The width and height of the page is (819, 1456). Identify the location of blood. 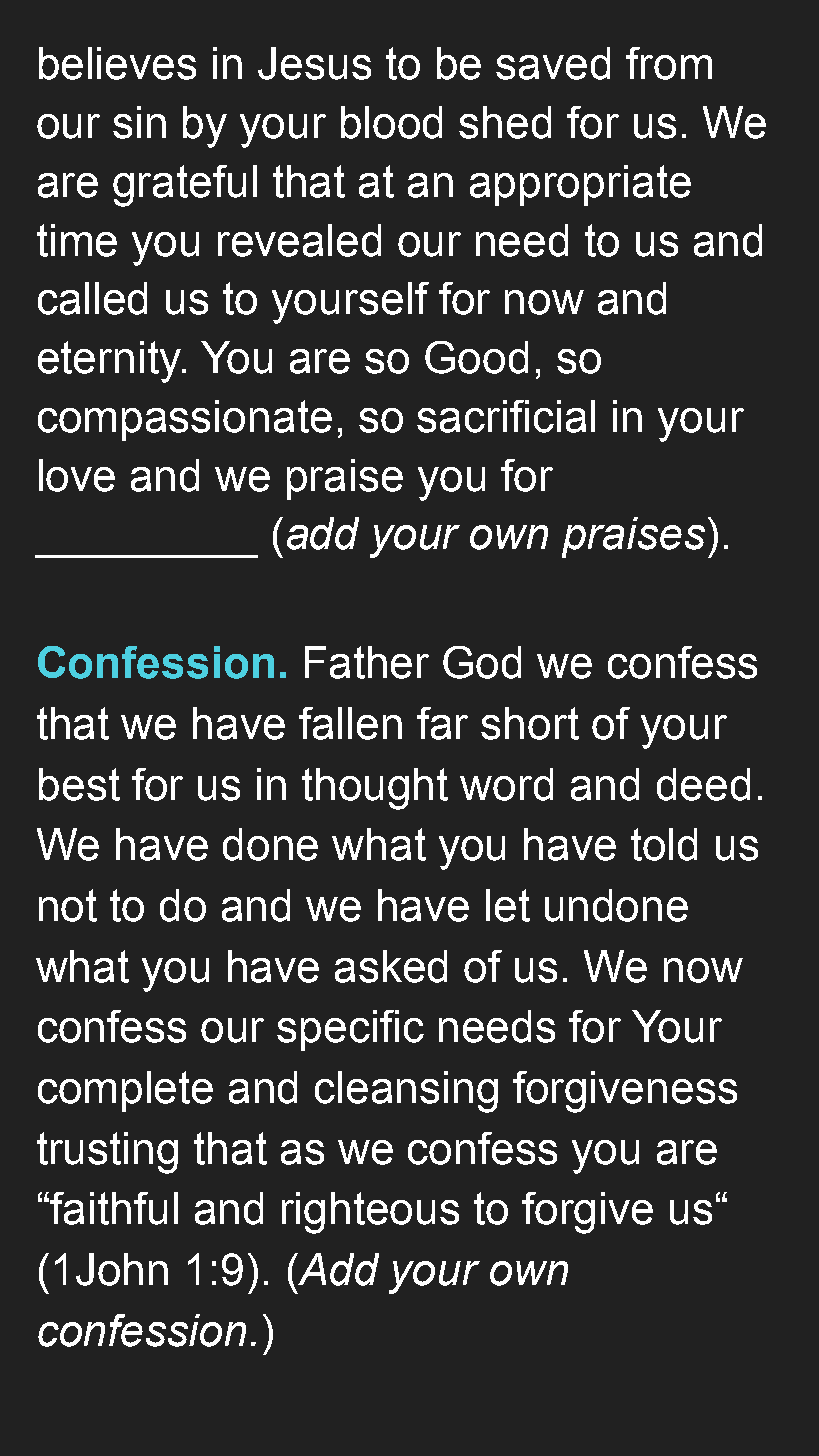
(391, 122).
